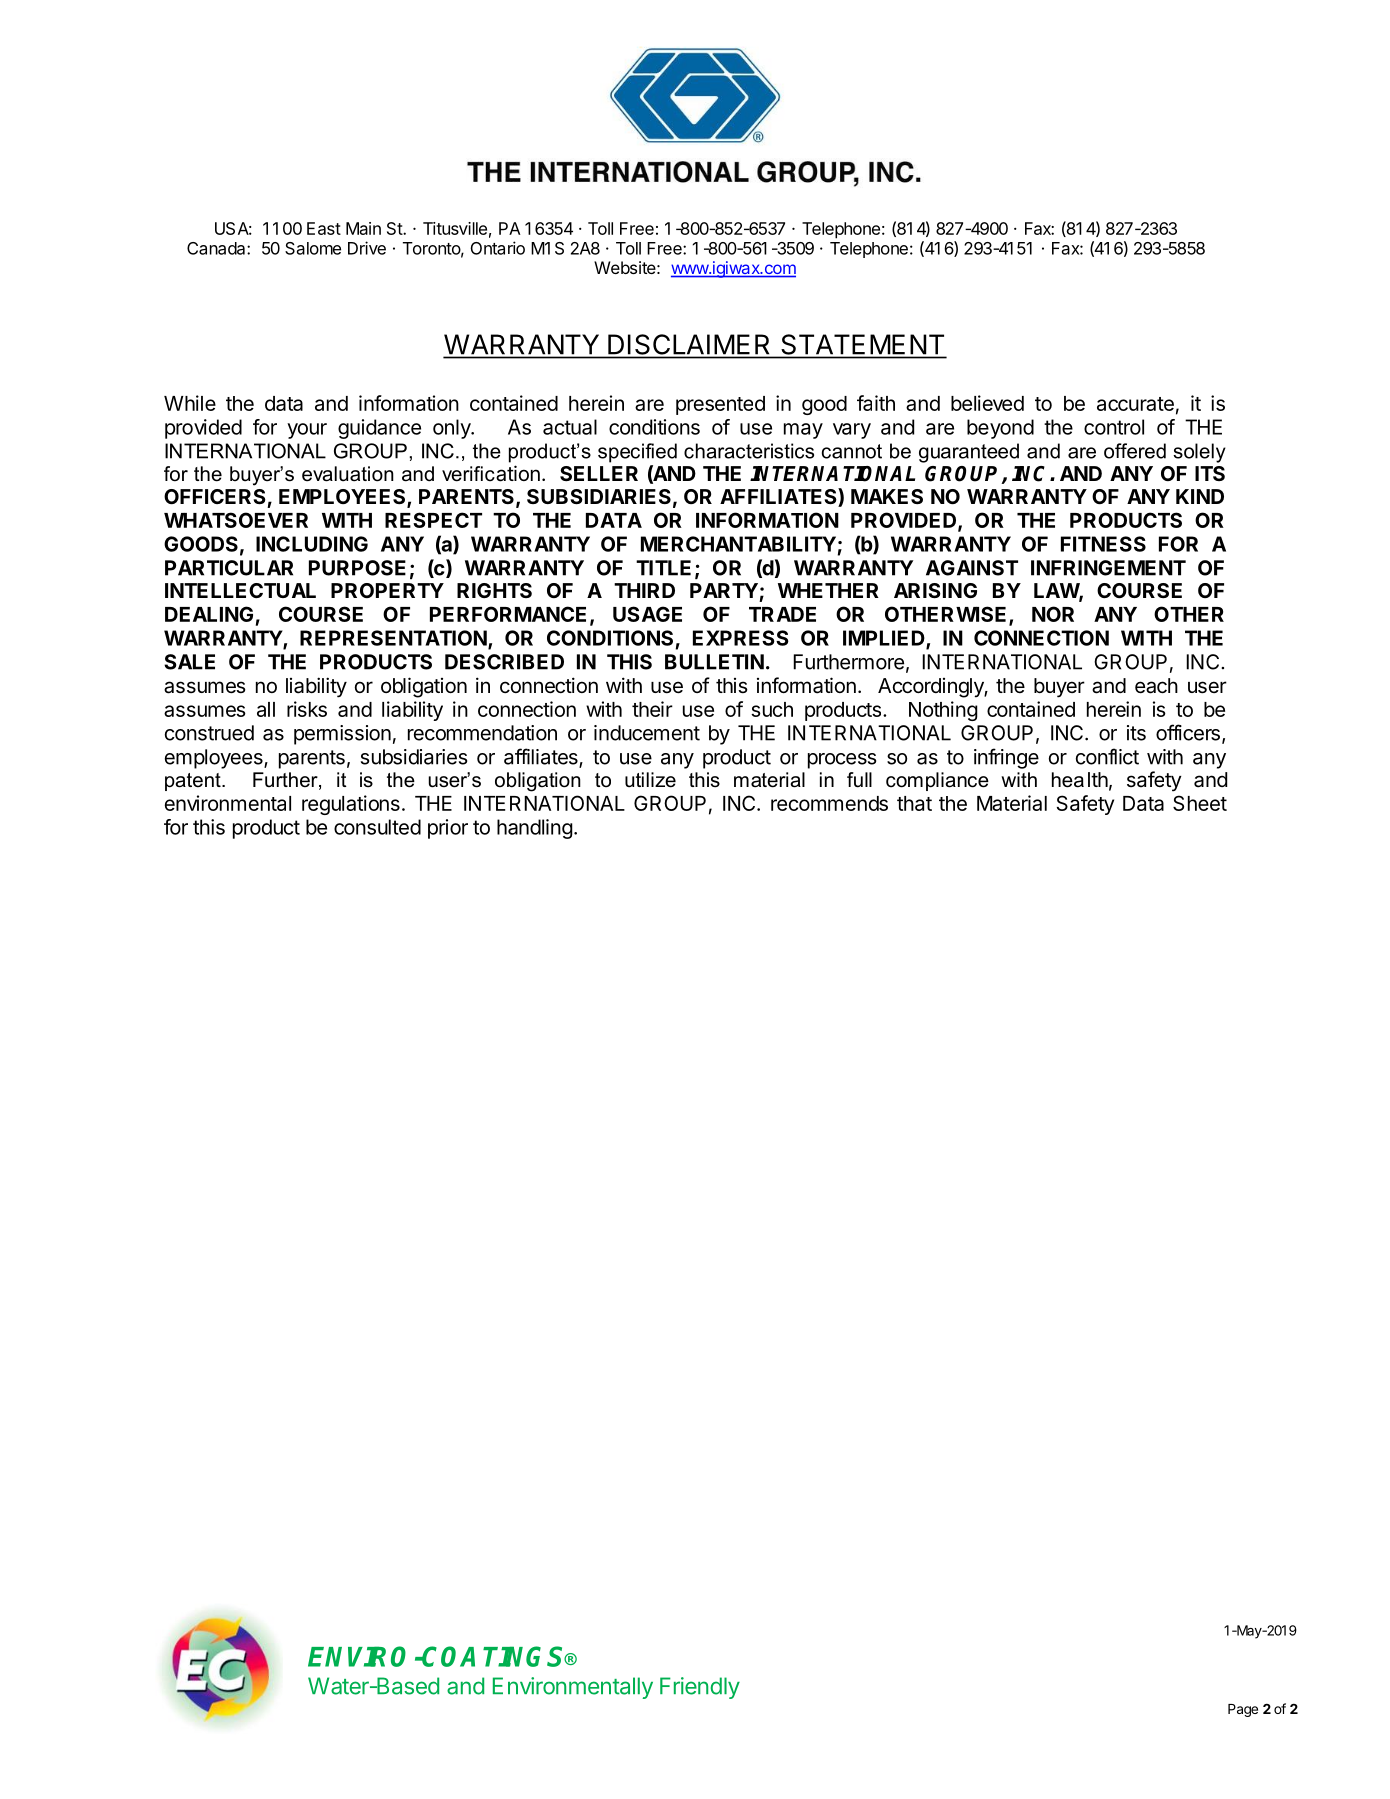 This image has width=1390, height=1799. What do you see at coordinates (700, 1688) in the image?
I see `Friendly` at bounding box center [700, 1688].
